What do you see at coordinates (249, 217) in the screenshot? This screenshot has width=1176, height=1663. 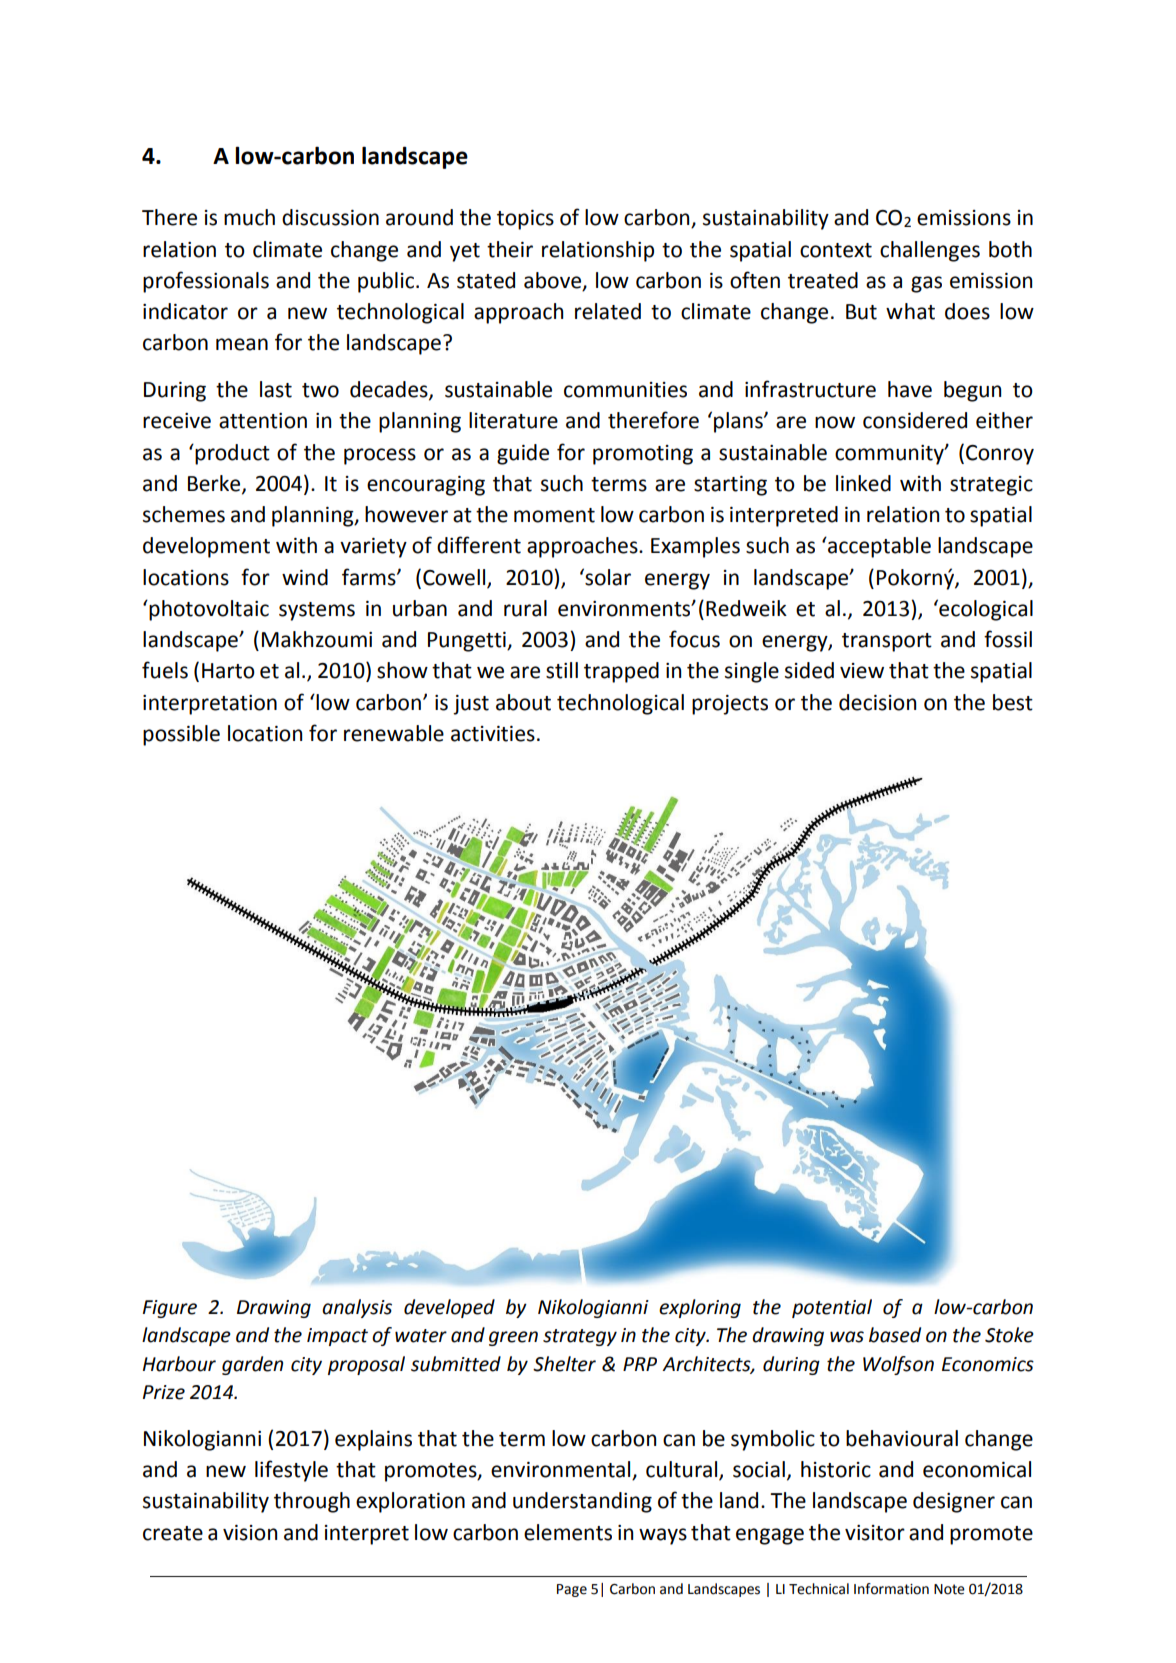 I see `much` at bounding box center [249, 217].
